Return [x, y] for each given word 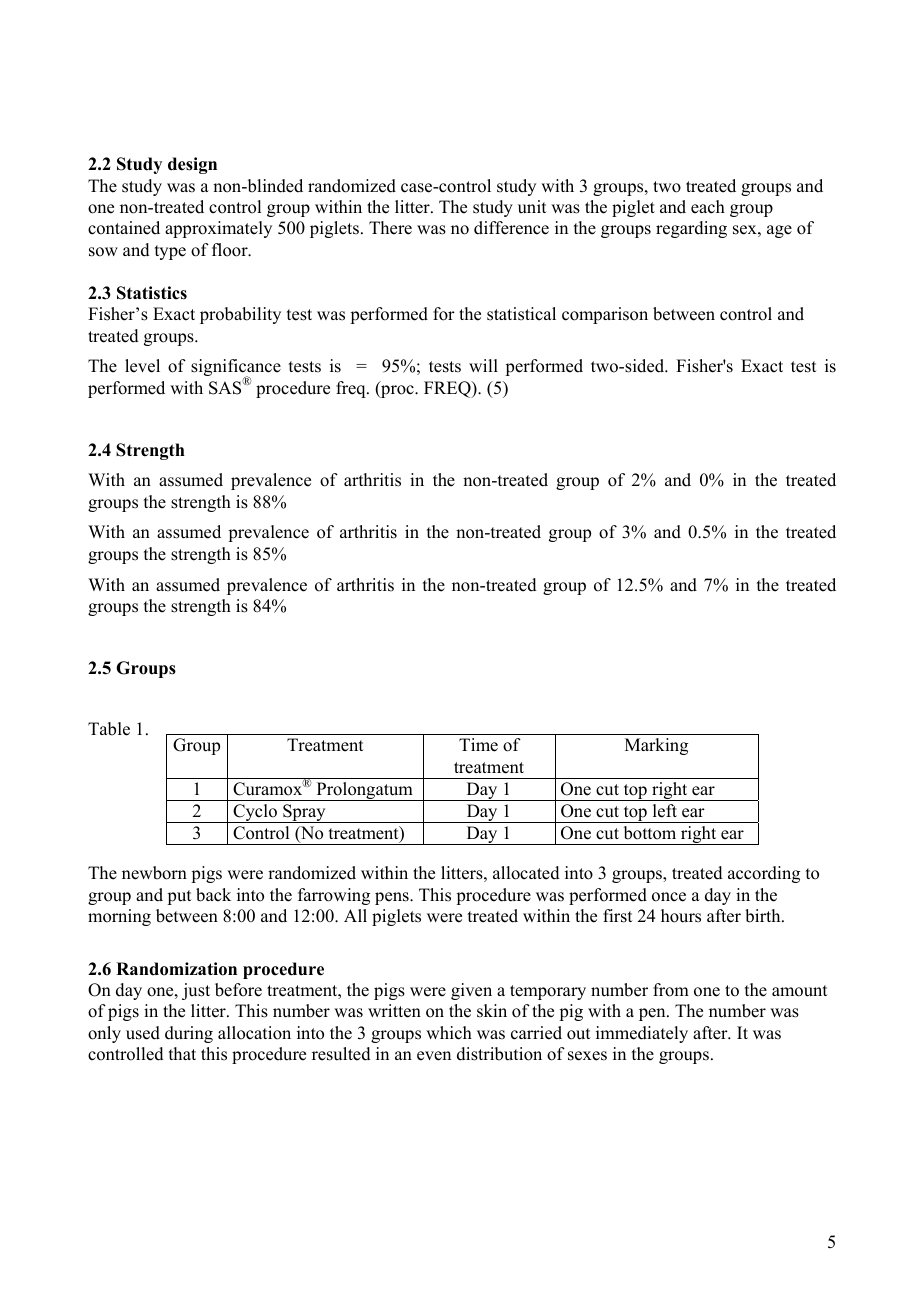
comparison [605, 315]
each [708, 207]
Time [478, 745]
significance [236, 369]
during [189, 1034]
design [192, 165]
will [483, 365]
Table [109, 729]
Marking [656, 746]
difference [511, 228]
